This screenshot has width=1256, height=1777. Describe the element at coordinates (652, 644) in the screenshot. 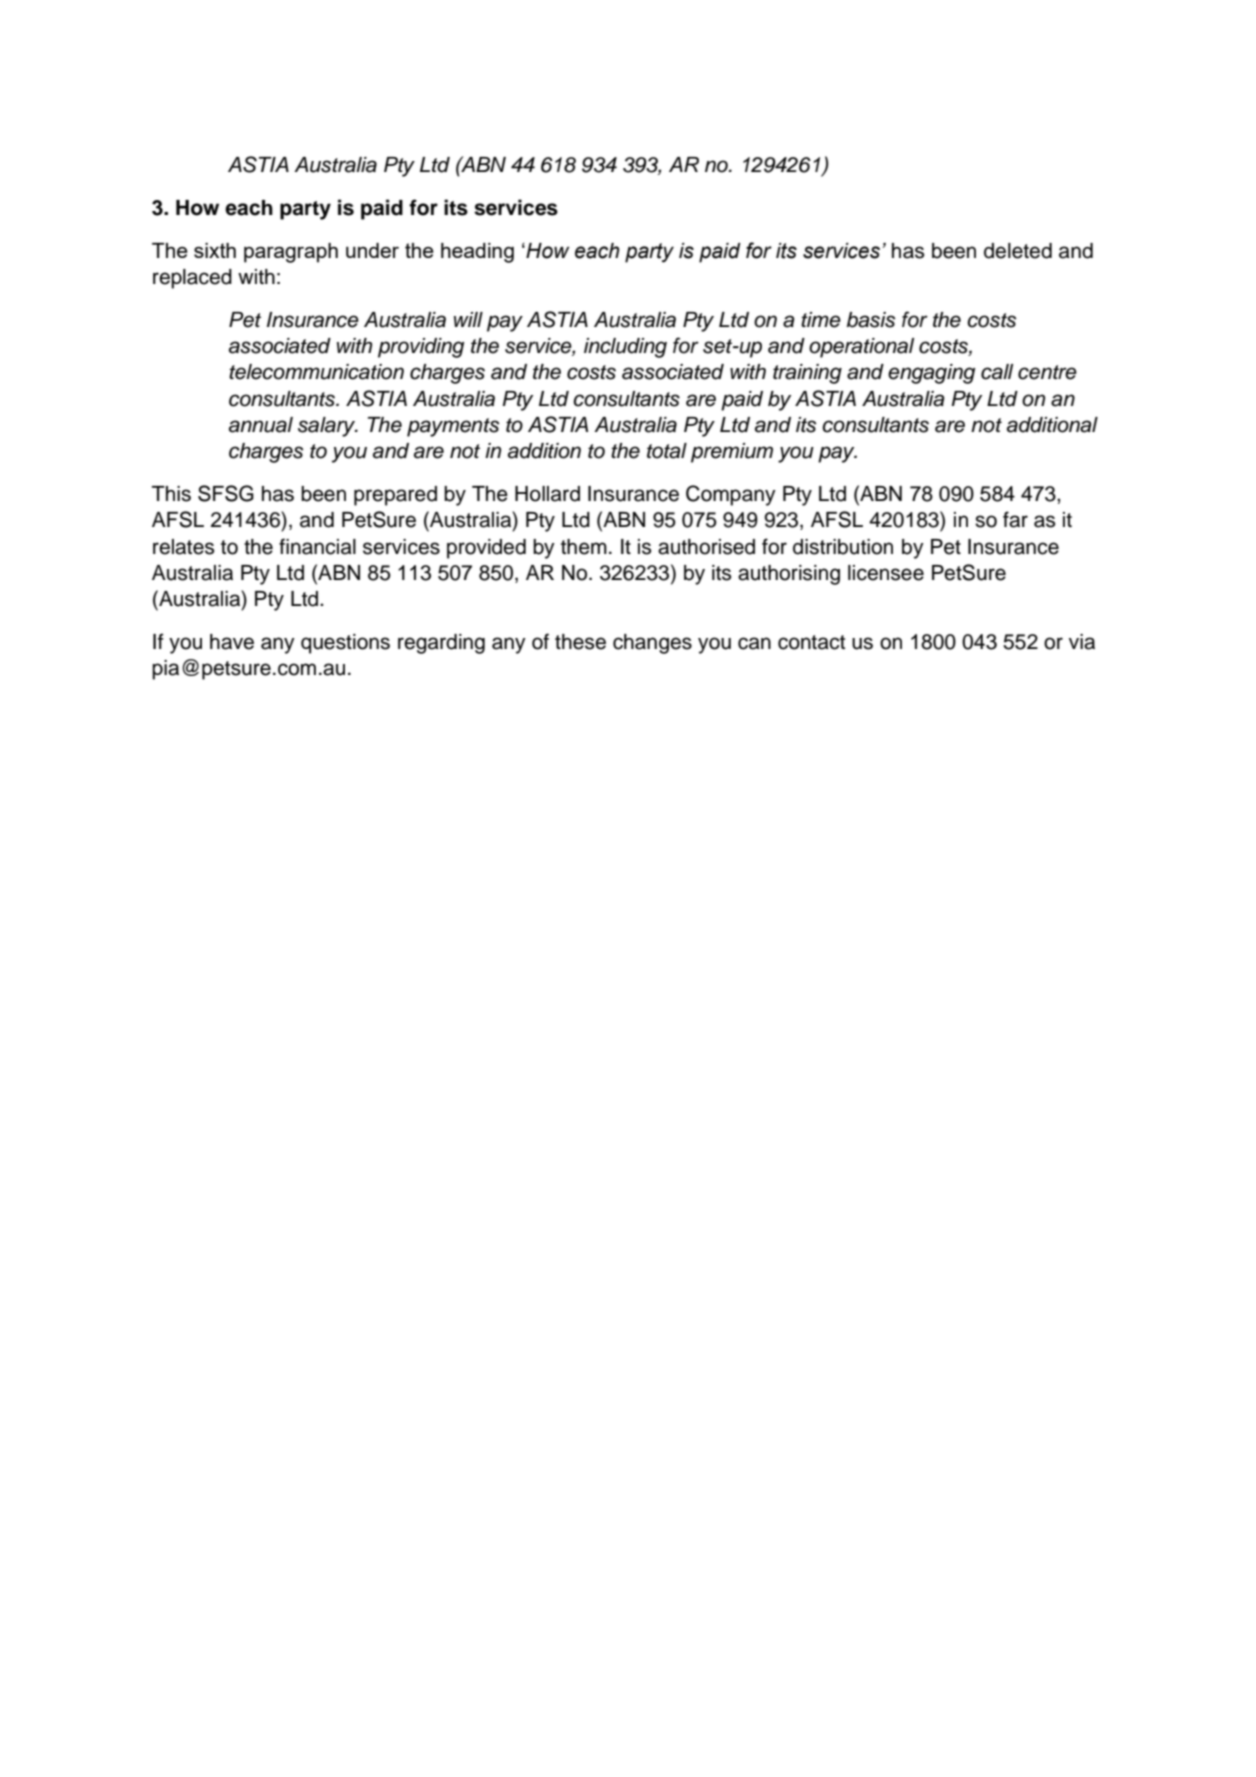

I see `changes` at that location.
